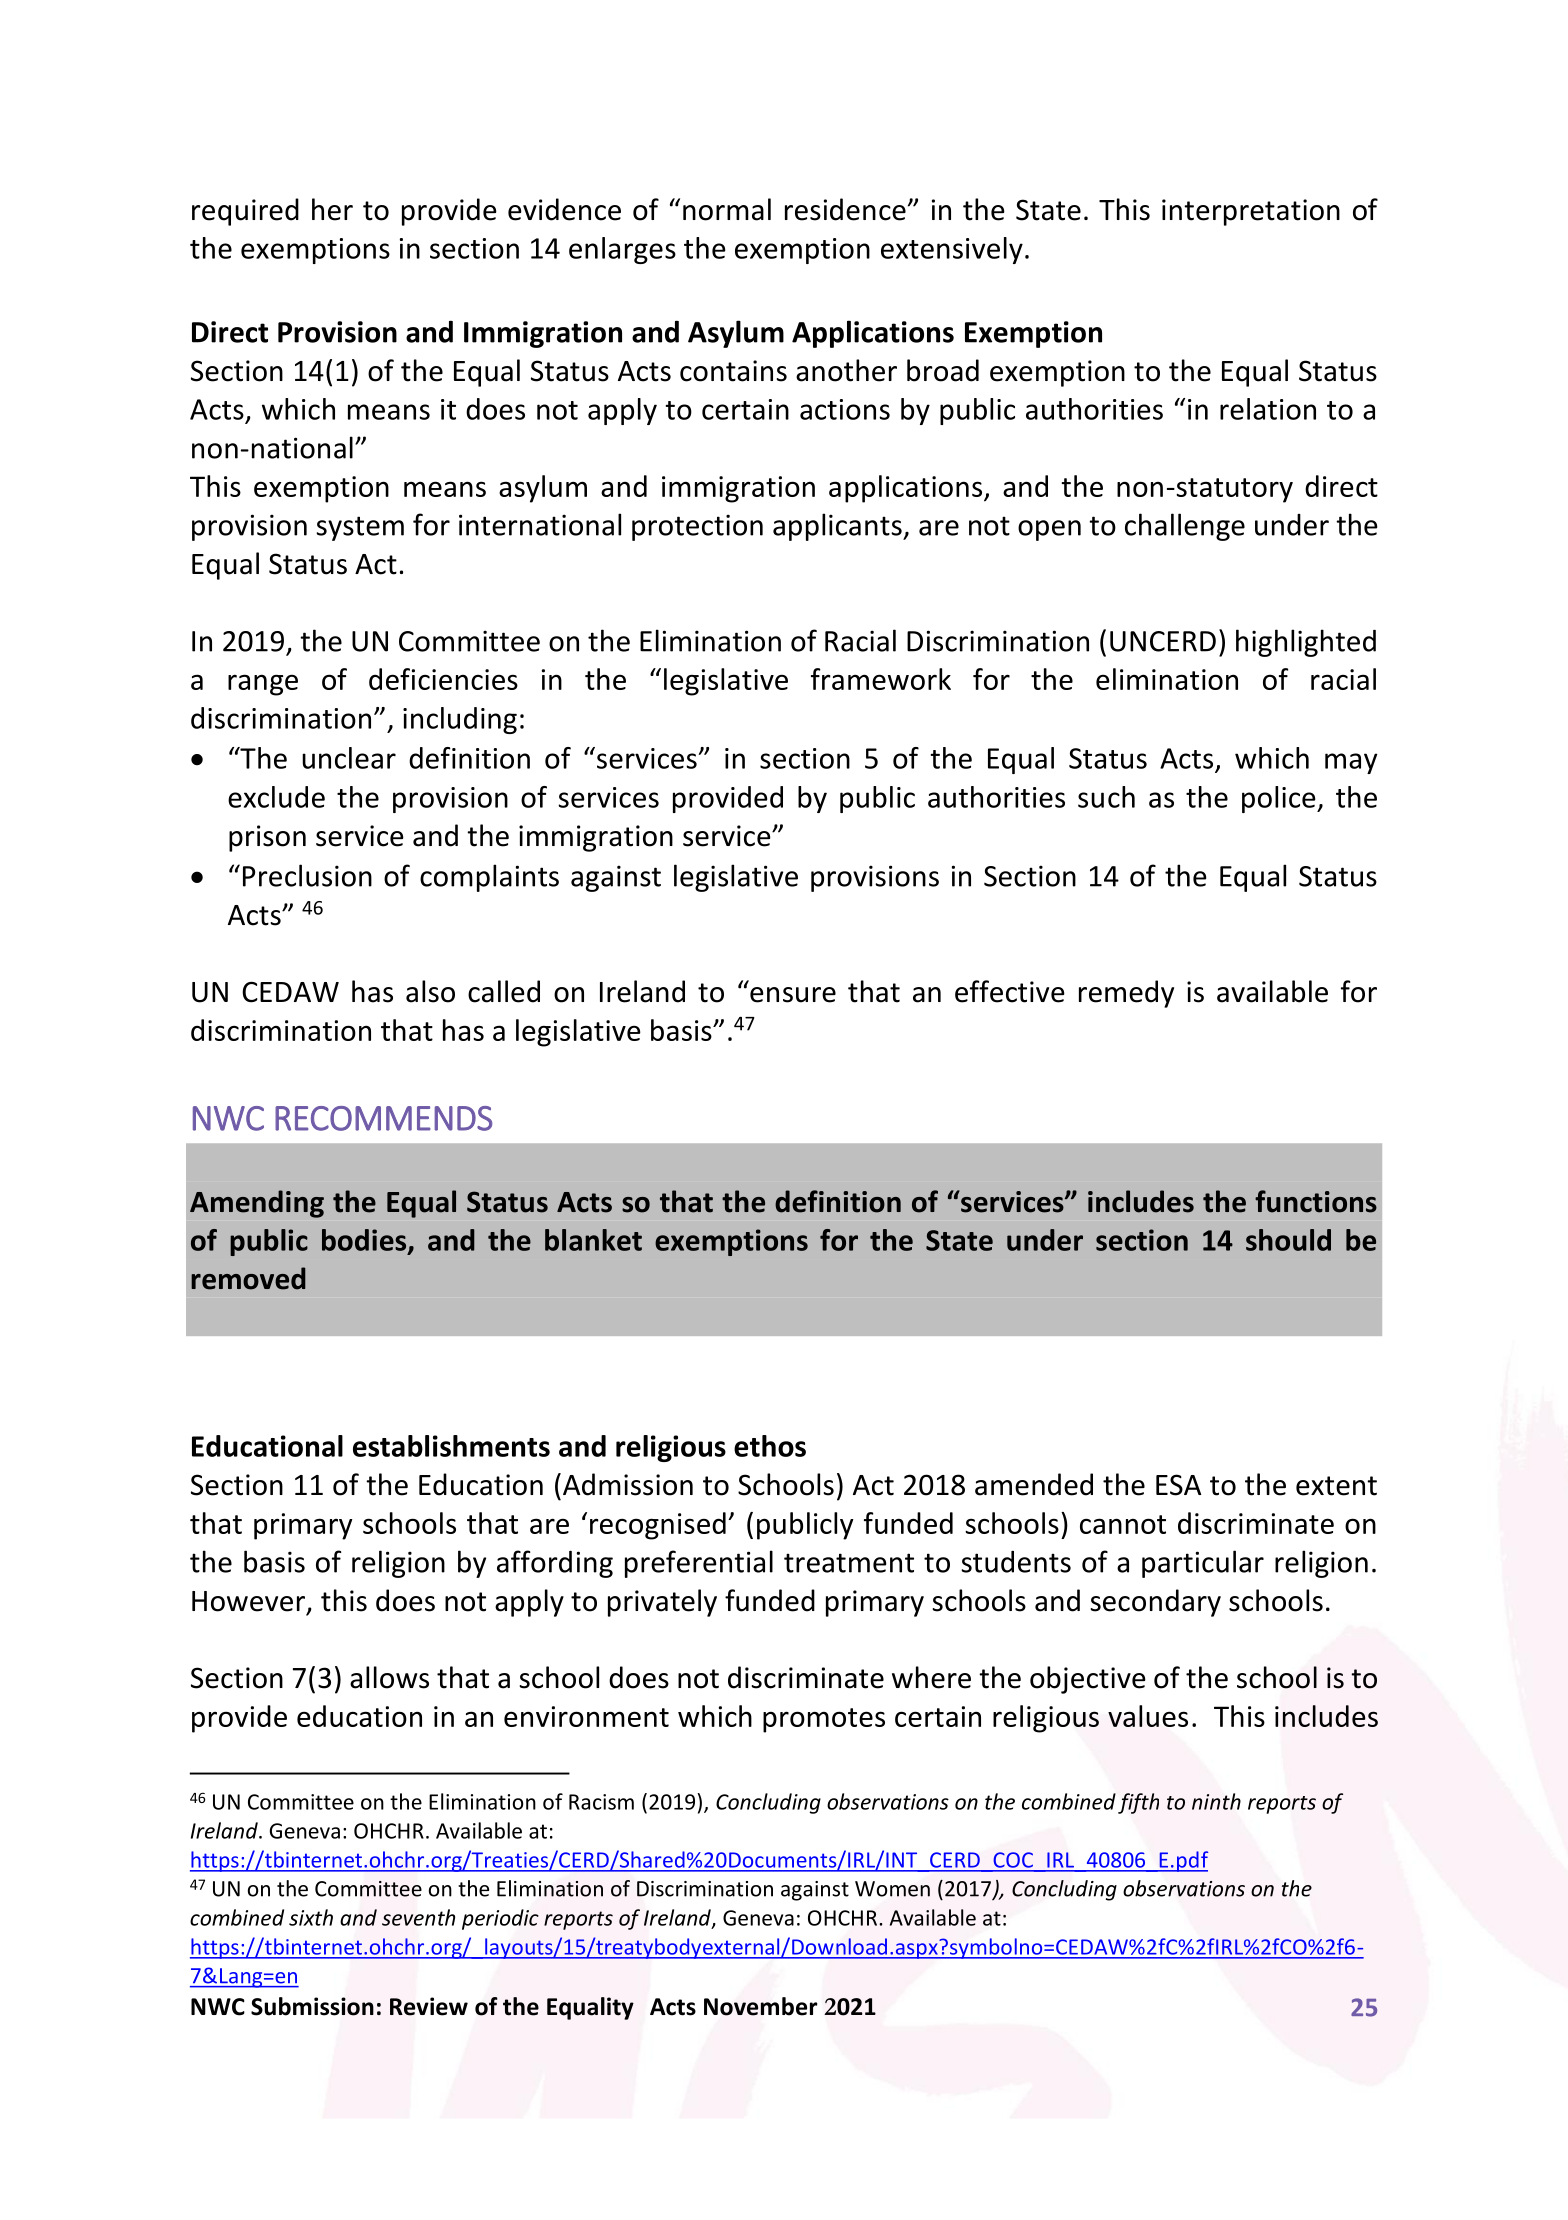 Image resolution: width=1568 pixels, height=2220 pixels. What do you see at coordinates (245, 212) in the screenshot?
I see `required` at bounding box center [245, 212].
